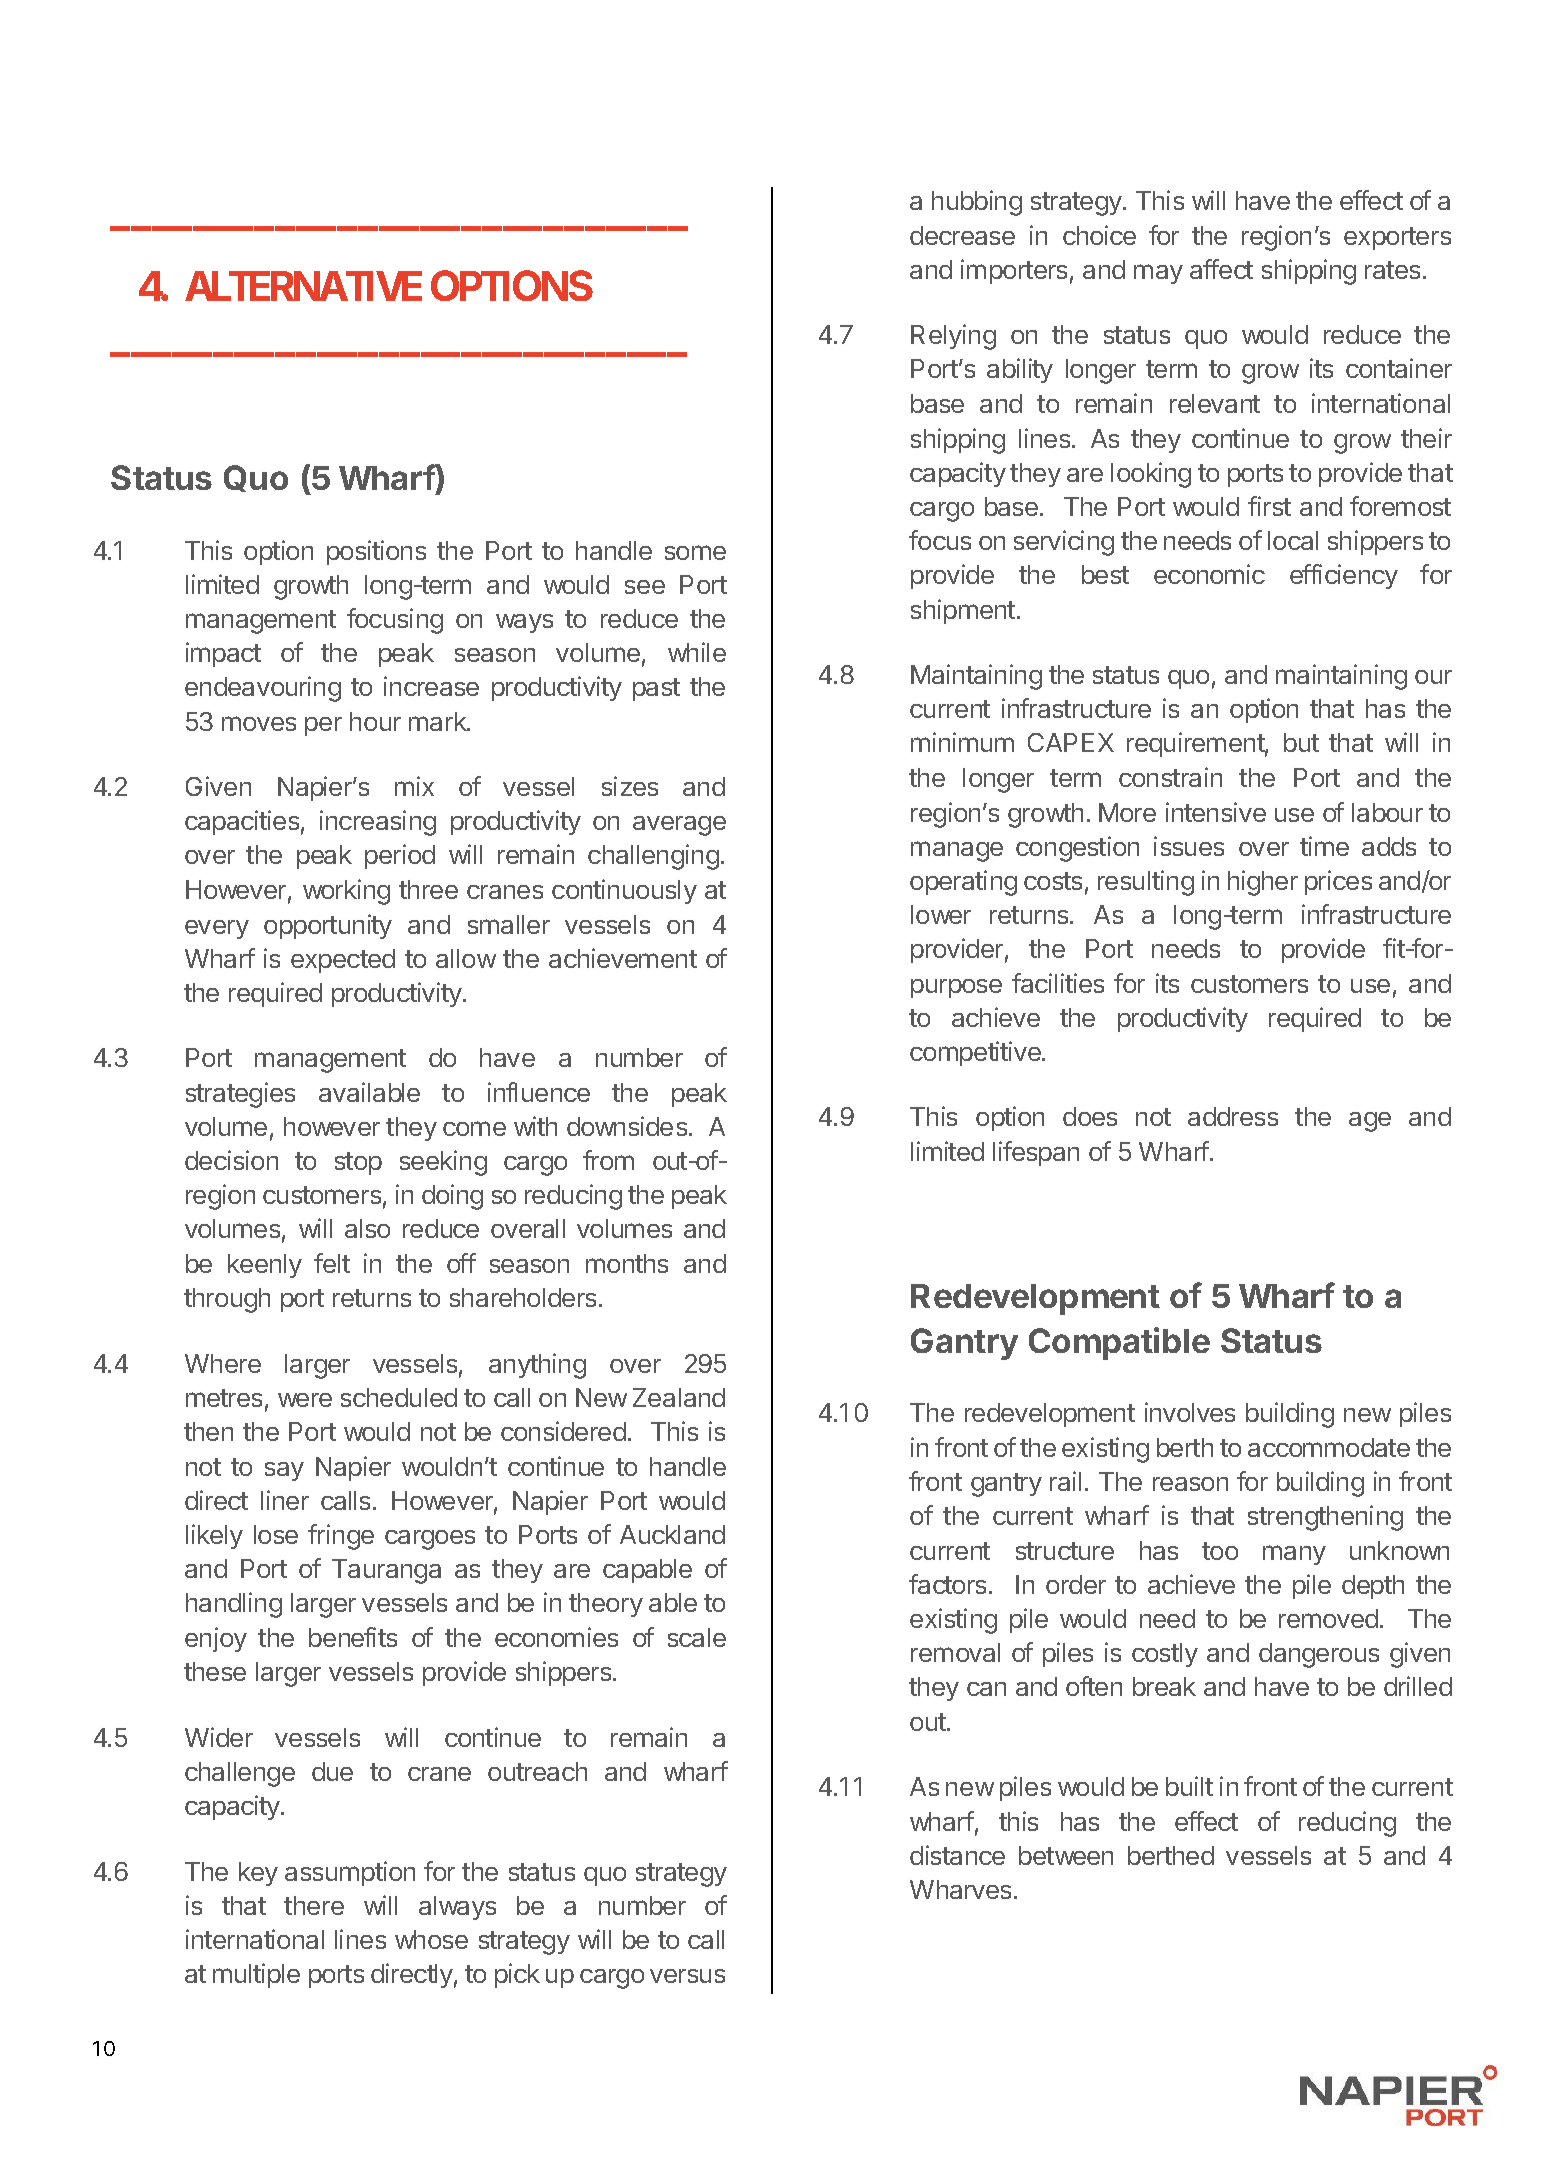  Describe the element at coordinates (976, 1053) in the page. I see `competitive` at that location.
